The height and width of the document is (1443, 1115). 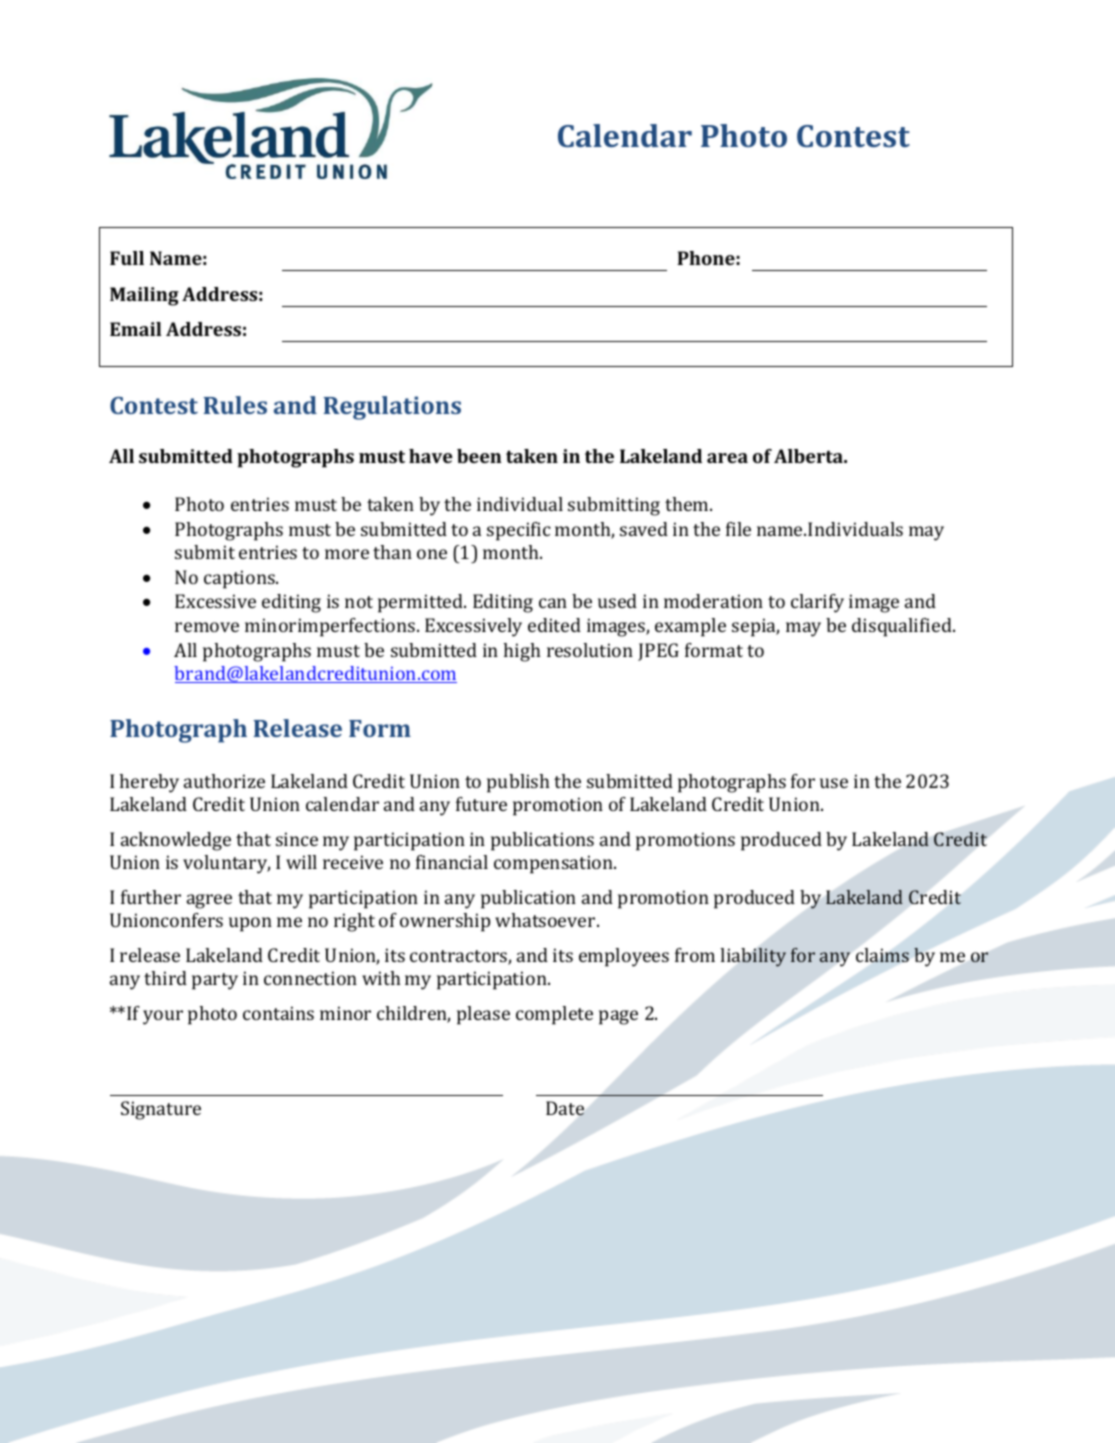 What do you see at coordinates (392, 408) in the document?
I see `Regulations` at bounding box center [392, 408].
